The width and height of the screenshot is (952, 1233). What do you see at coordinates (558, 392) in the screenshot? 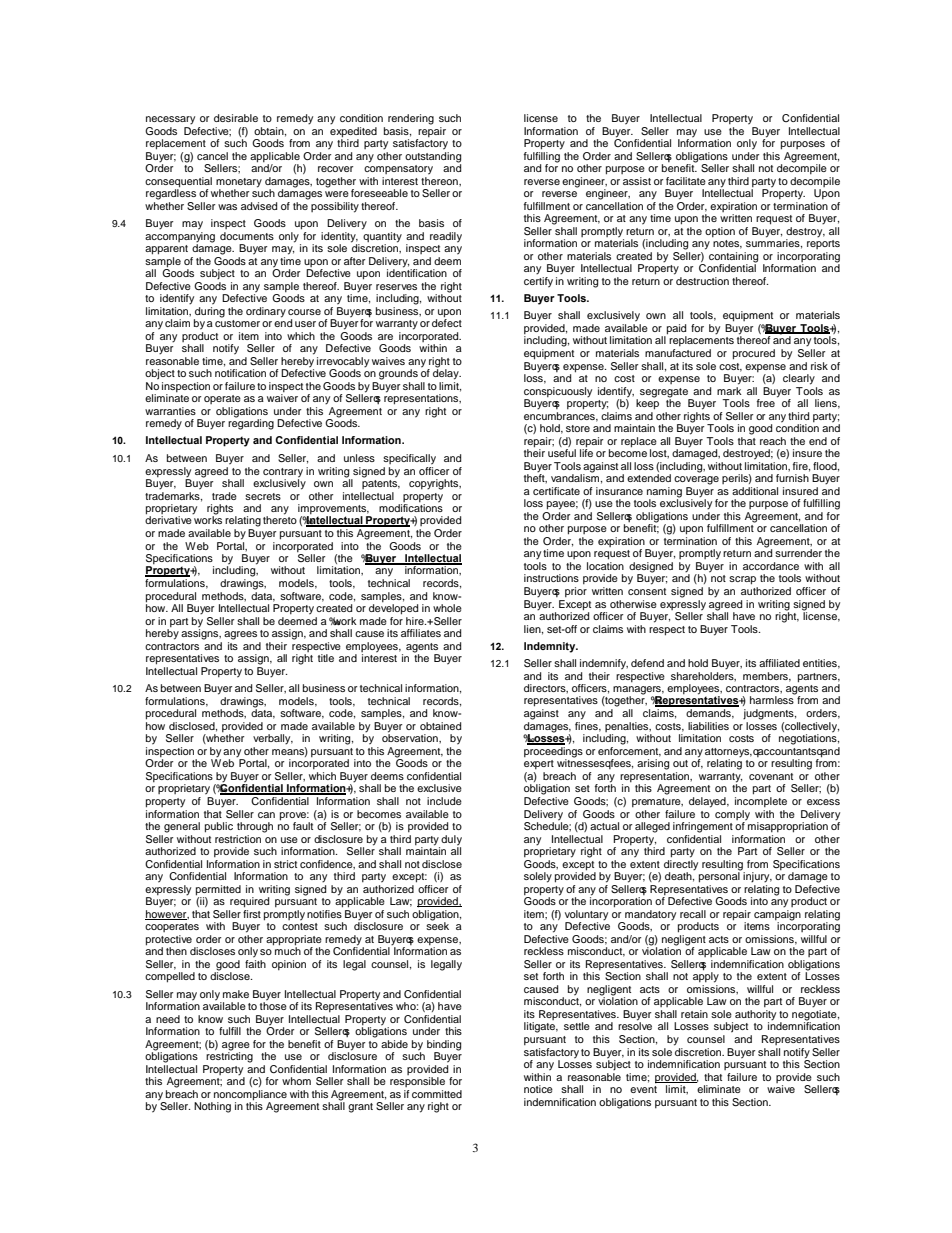
I see `conspicuously` at bounding box center [558, 392].
